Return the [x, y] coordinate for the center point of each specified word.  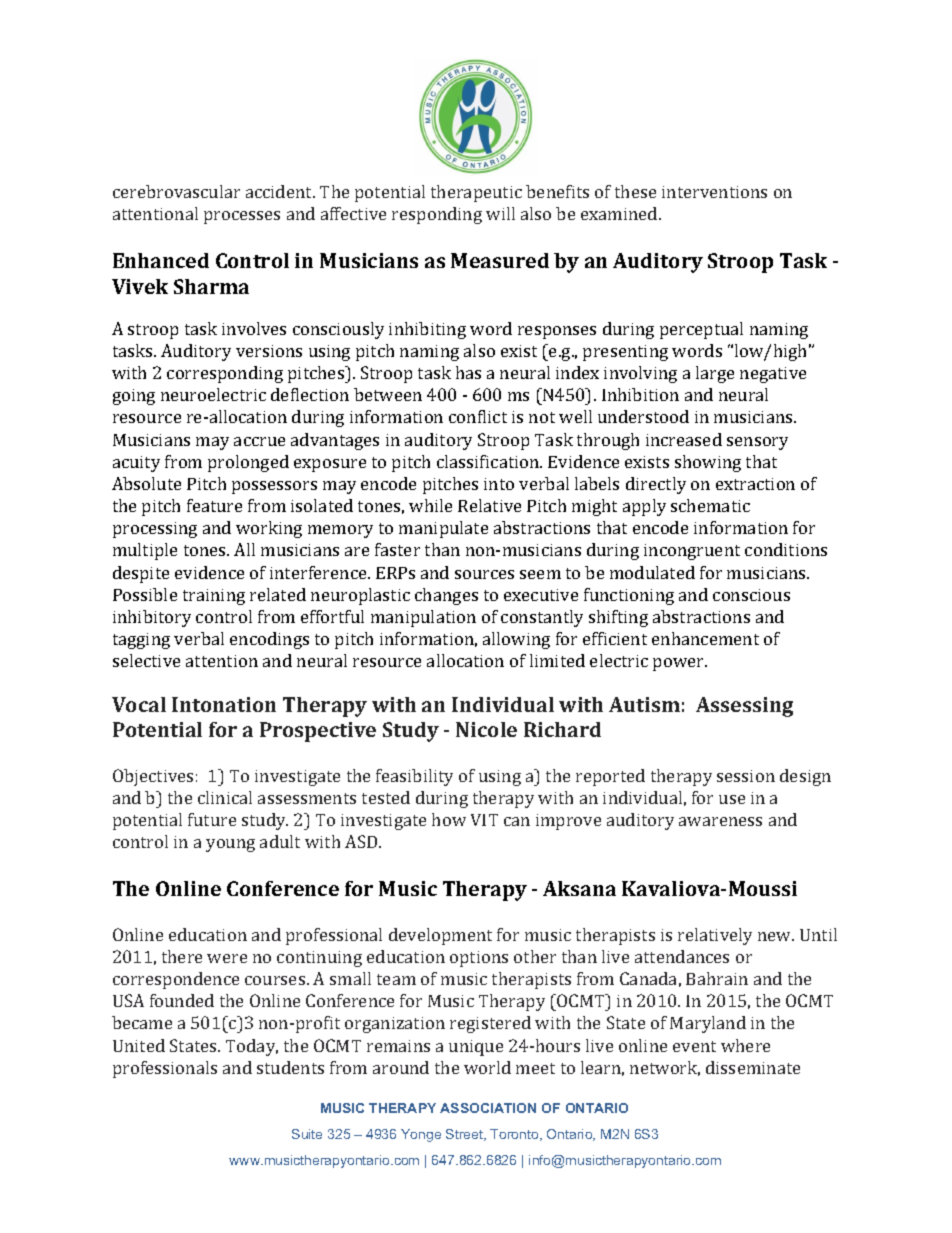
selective [146, 660]
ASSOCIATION [488, 1108]
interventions [714, 192]
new [775, 936]
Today [252, 1047]
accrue [259, 441]
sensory [757, 443]
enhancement [705, 638]
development [440, 936]
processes [242, 217]
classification [489, 461]
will [500, 213]
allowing [516, 640]
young [230, 845]
